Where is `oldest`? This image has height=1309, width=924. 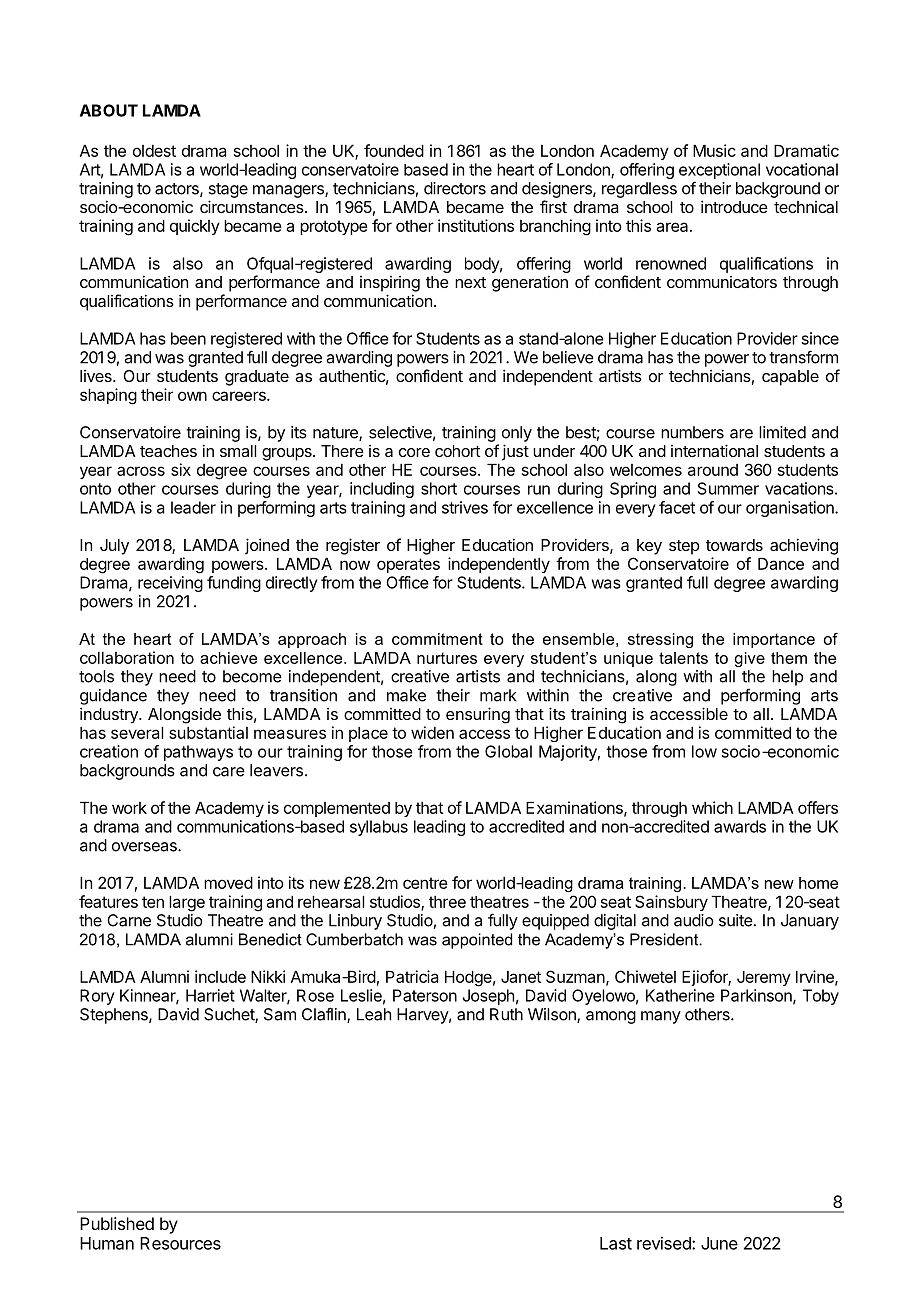 oldest is located at coordinates (154, 151).
